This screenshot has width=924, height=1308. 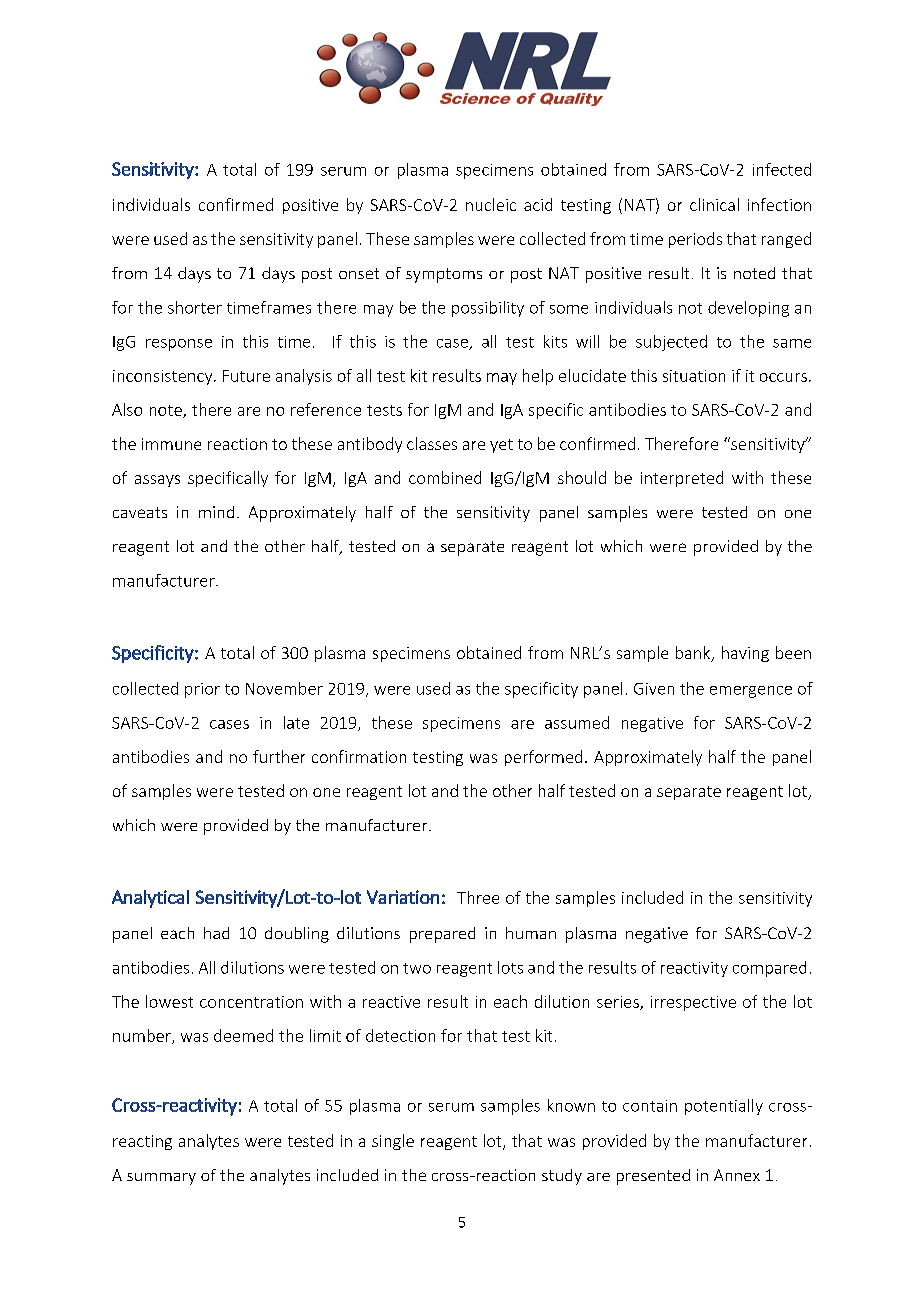 I want to click on compared, so click(x=769, y=969).
